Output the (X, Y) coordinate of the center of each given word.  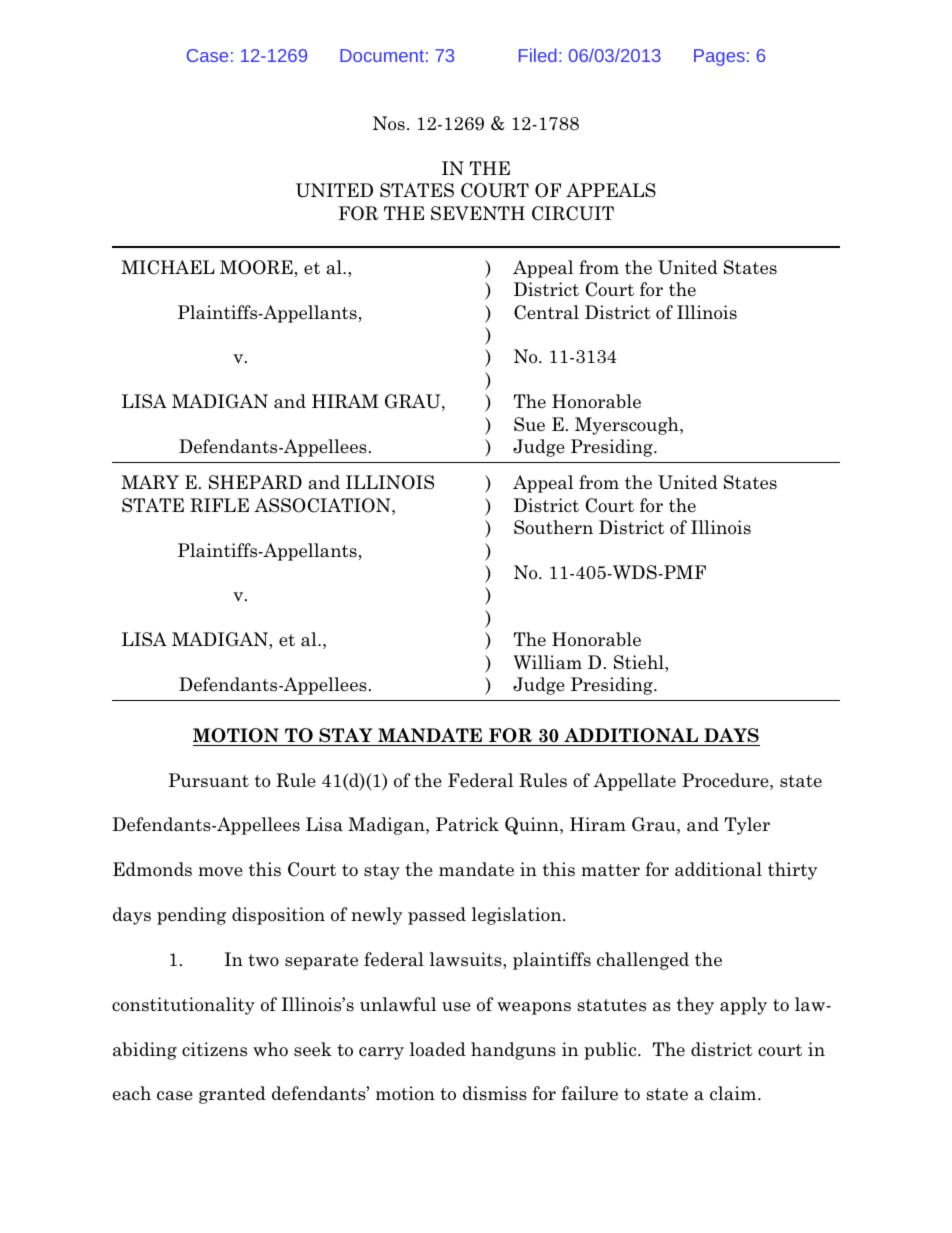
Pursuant (208, 780)
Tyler (747, 826)
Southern (553, 527)
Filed (538, 55)
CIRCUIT (573, 213)
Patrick (467, 824)
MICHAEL (168, 267)
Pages (719, 57)
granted (232, 1095)
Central (546, 312)
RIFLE (219, 505)
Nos (389, 123)
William (547, 662)
